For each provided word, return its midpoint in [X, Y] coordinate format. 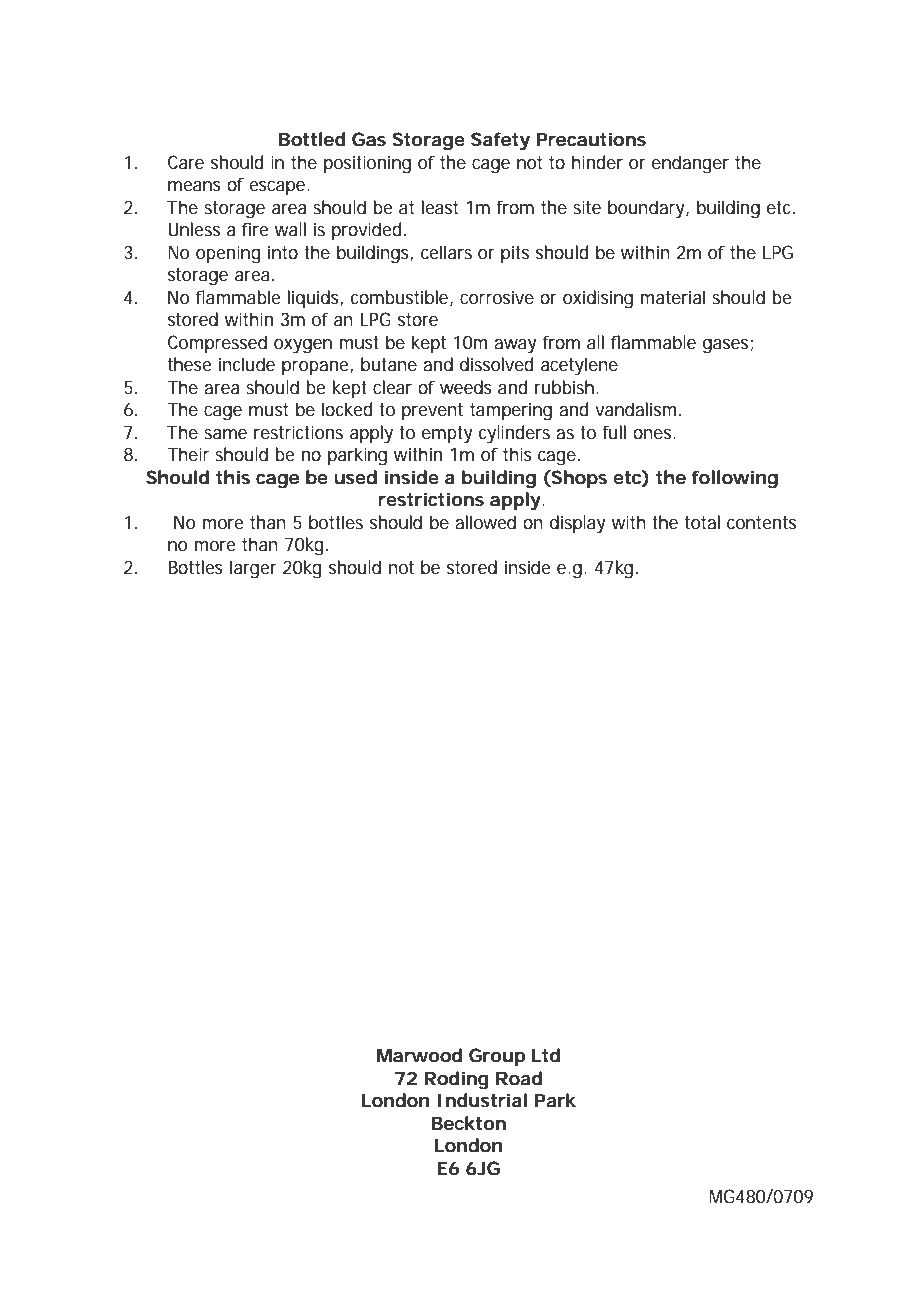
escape [279, 188]
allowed [485, 522]
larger [253, 569]
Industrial [482, 1100]
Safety [500, 141]
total [702, 522]
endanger [690, 164]
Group [497, 1057]
